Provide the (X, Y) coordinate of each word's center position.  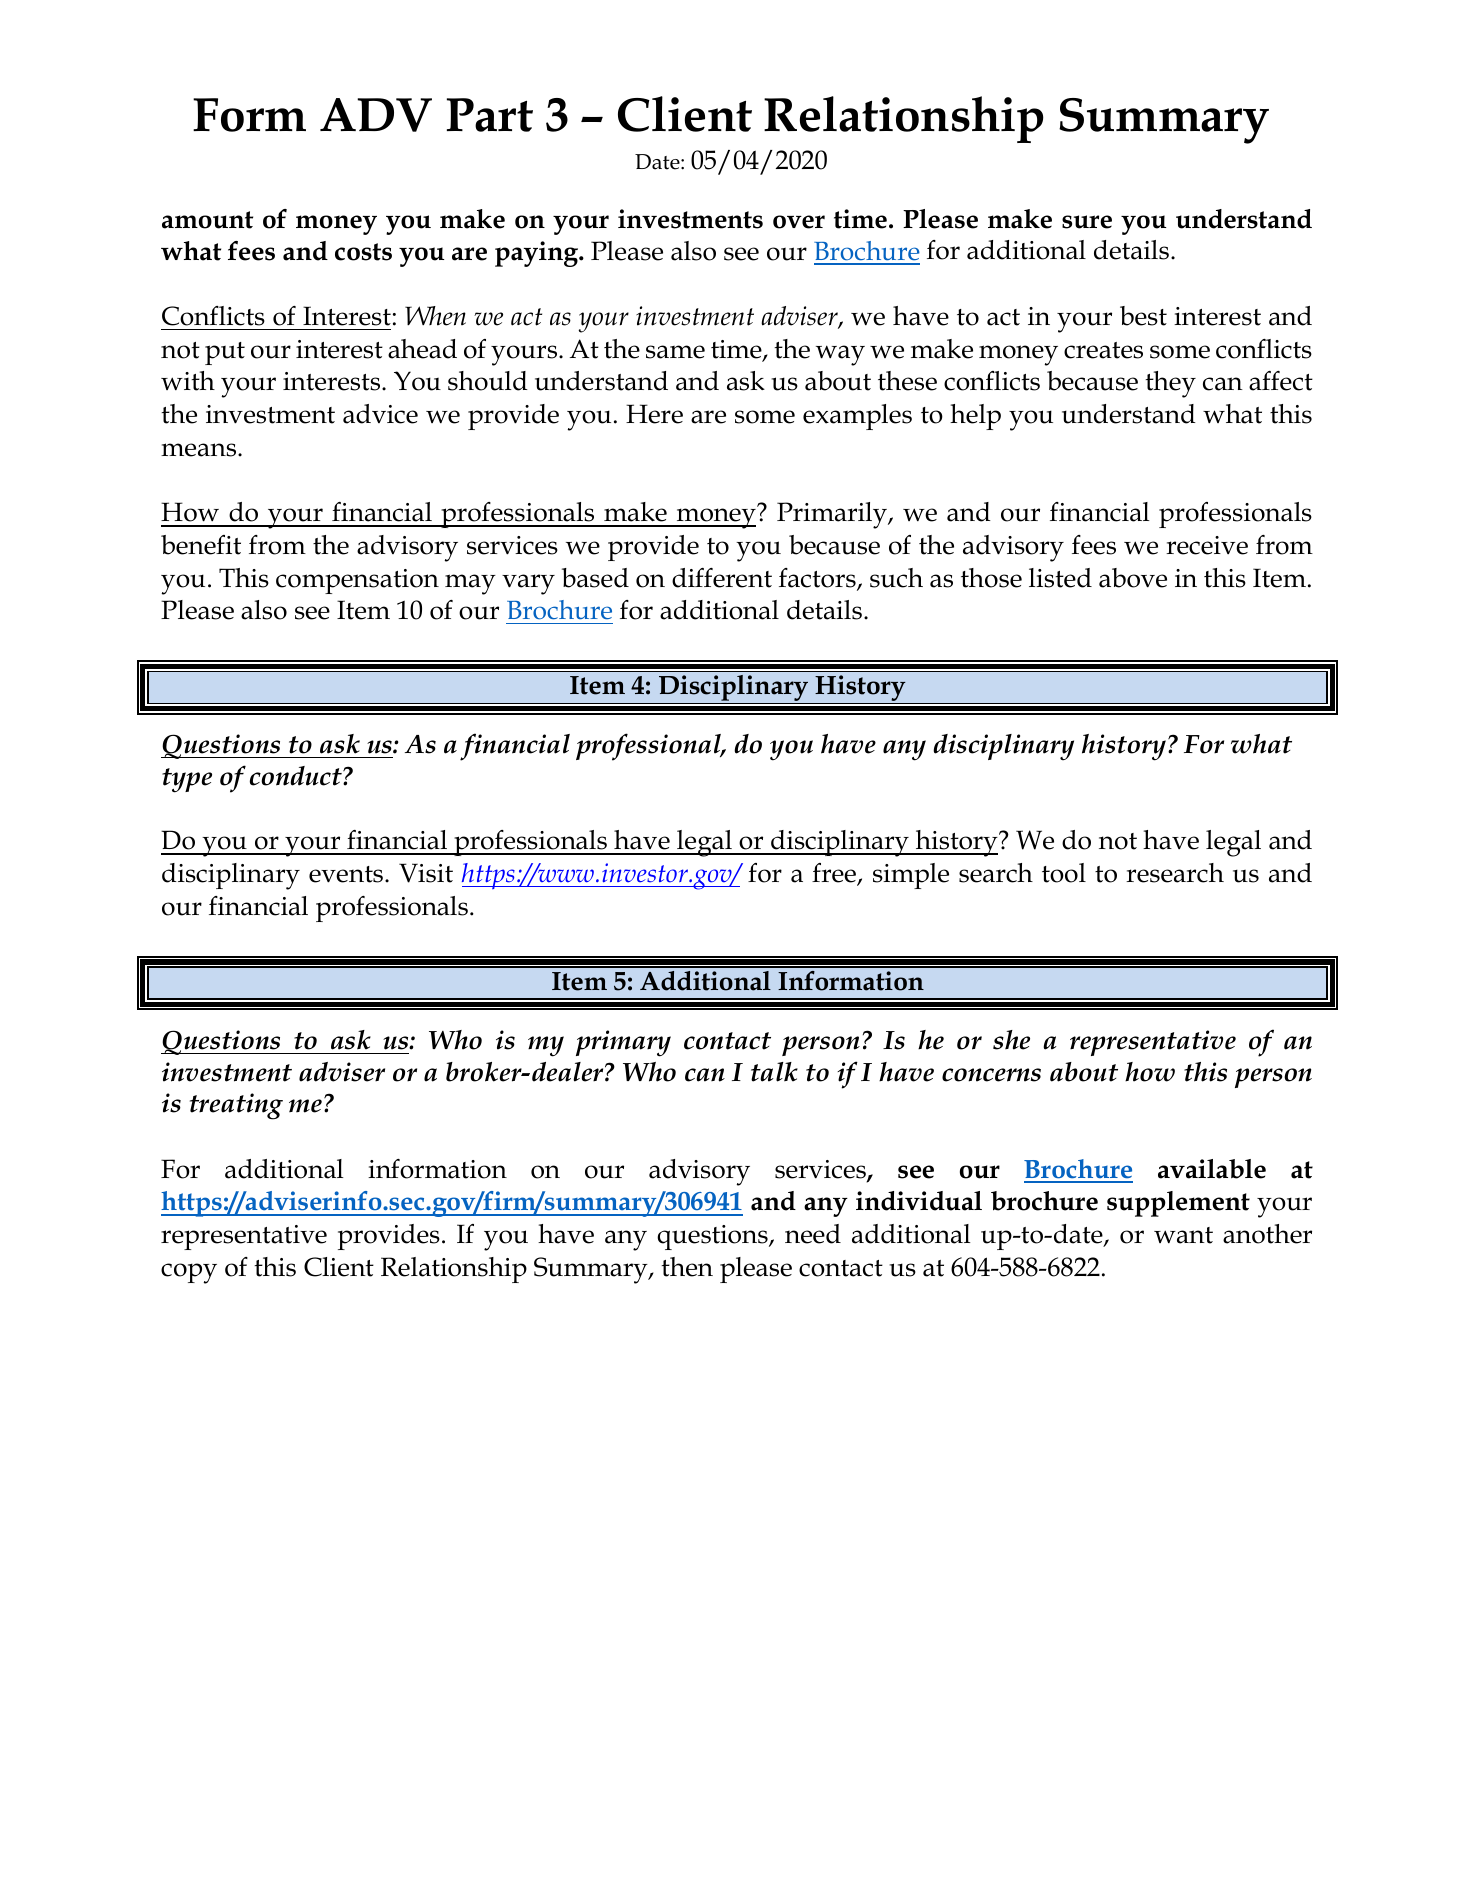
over (799, 222)
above (1133, 578)
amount (207, 220)
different (722, 578)
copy (189, 1273)
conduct (297, 776)
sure (1087, 222)
